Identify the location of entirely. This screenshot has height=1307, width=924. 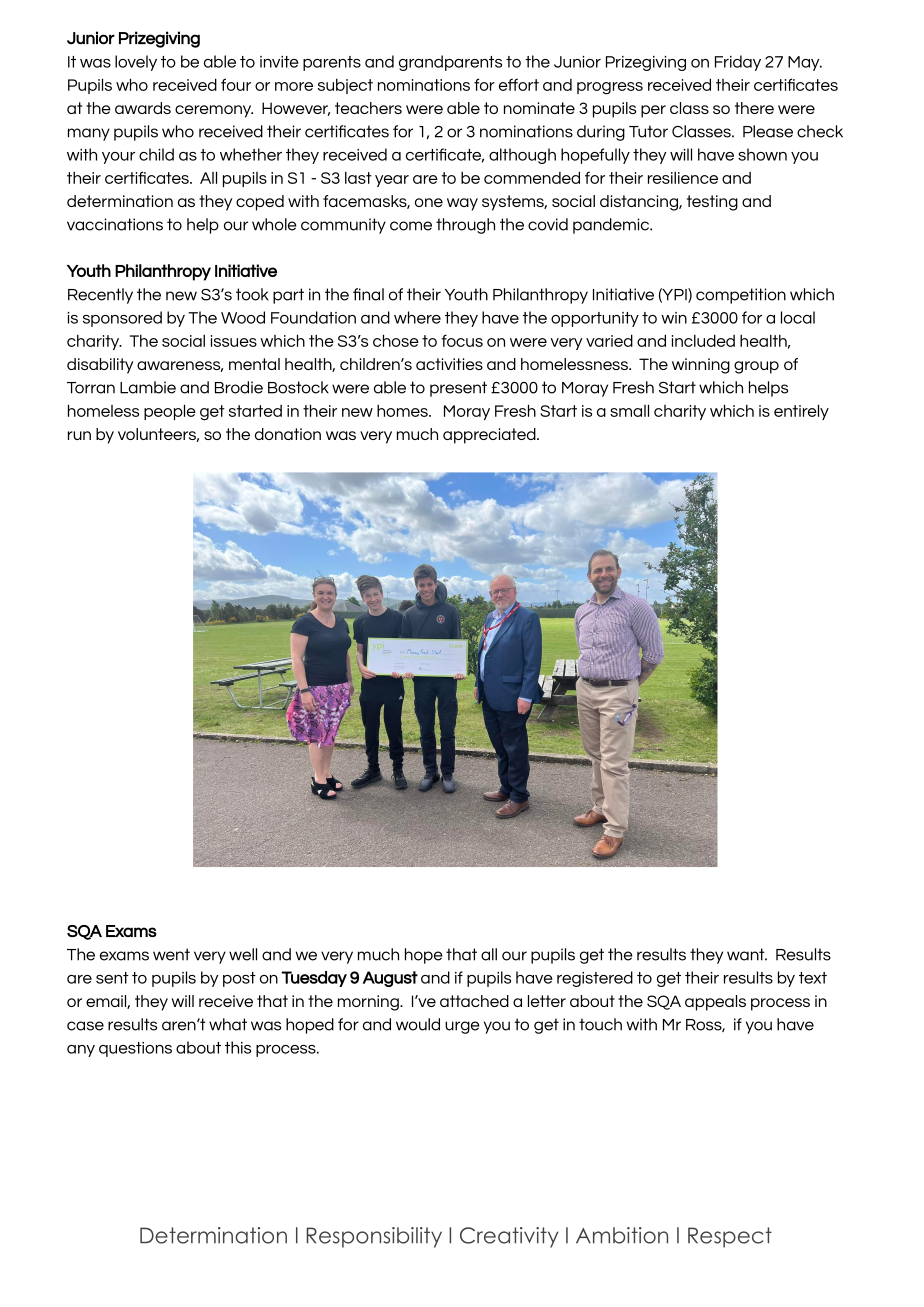
(801, 412).
